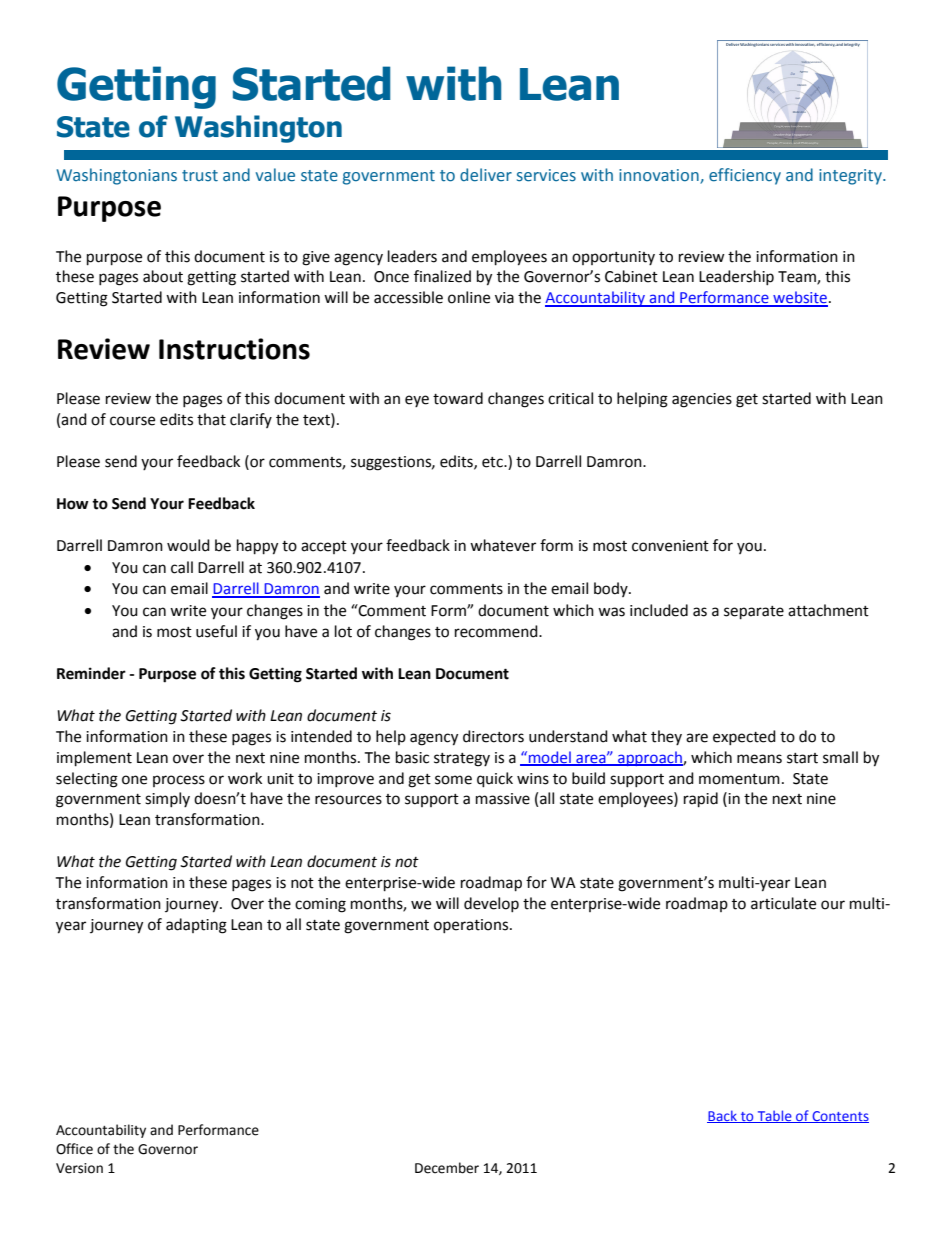 Image resolution: width=952 pixels, height=1233 pixels. What do you see at coordinates (745, 176) in the screenshot?
I see `efficiency` at bounding box center [745, 176].
